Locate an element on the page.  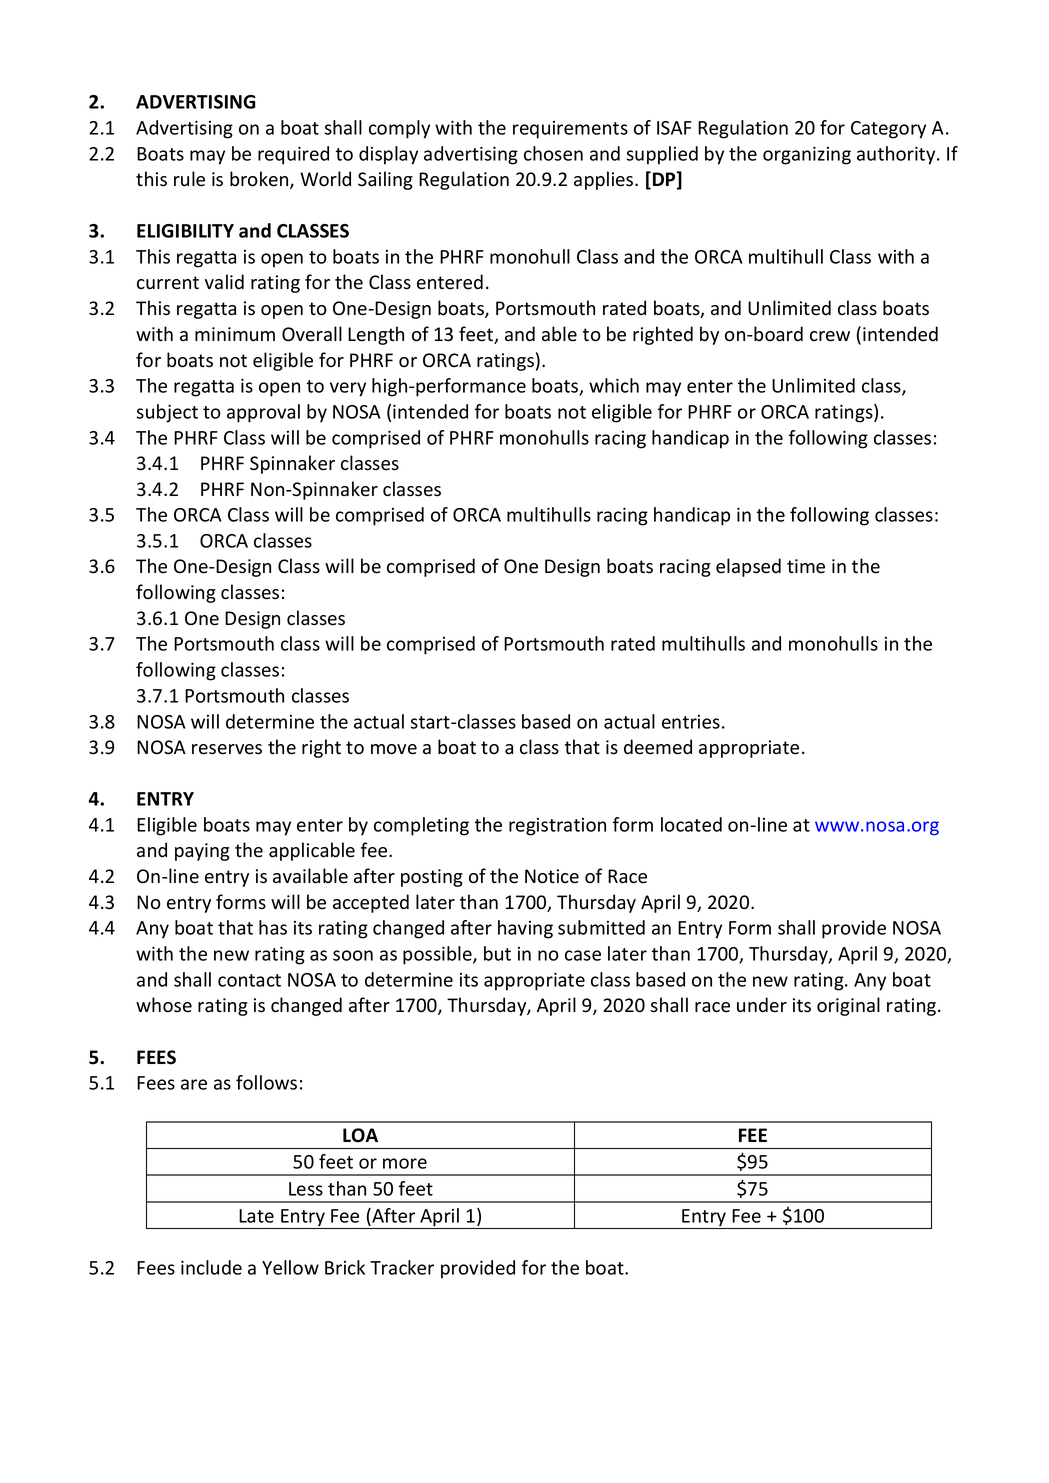
reserves is located at coordinates (227, 749).
